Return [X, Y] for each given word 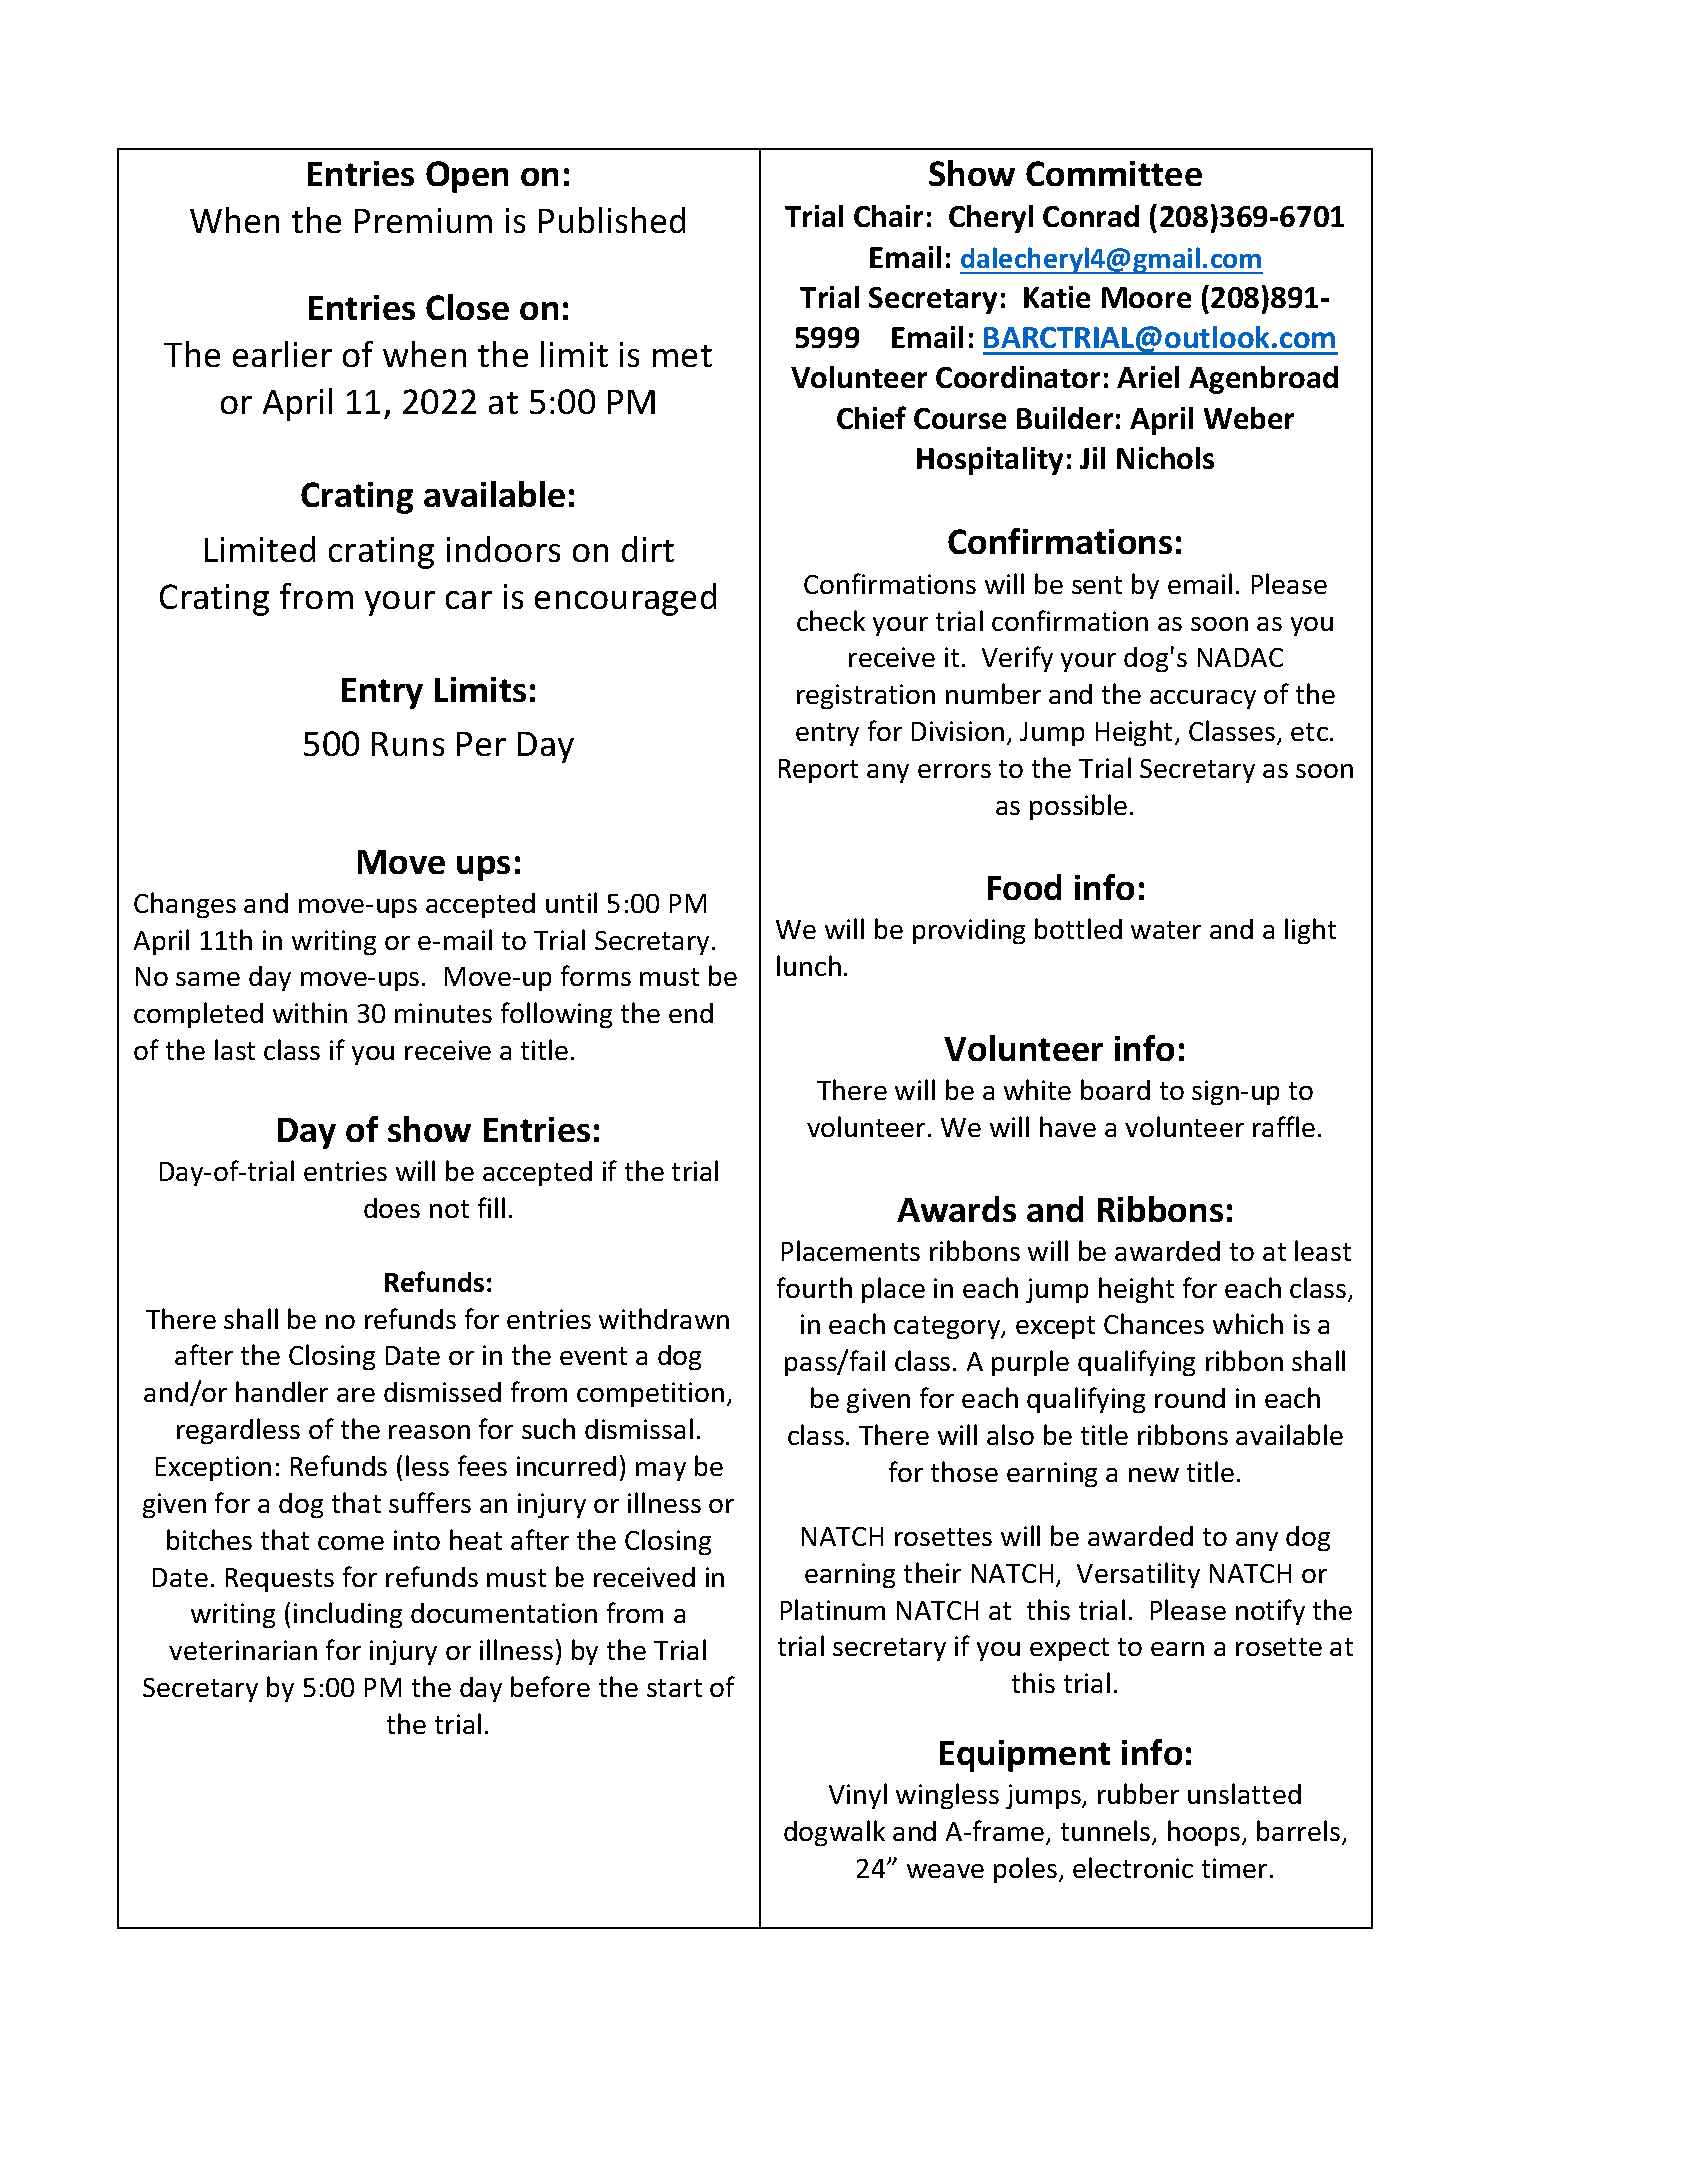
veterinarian [243, 1650]
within [310, 1012]
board [1115, 1089]
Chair [888, 216]
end [691, 1013]
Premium [423, 220]
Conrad [1091, 216]
